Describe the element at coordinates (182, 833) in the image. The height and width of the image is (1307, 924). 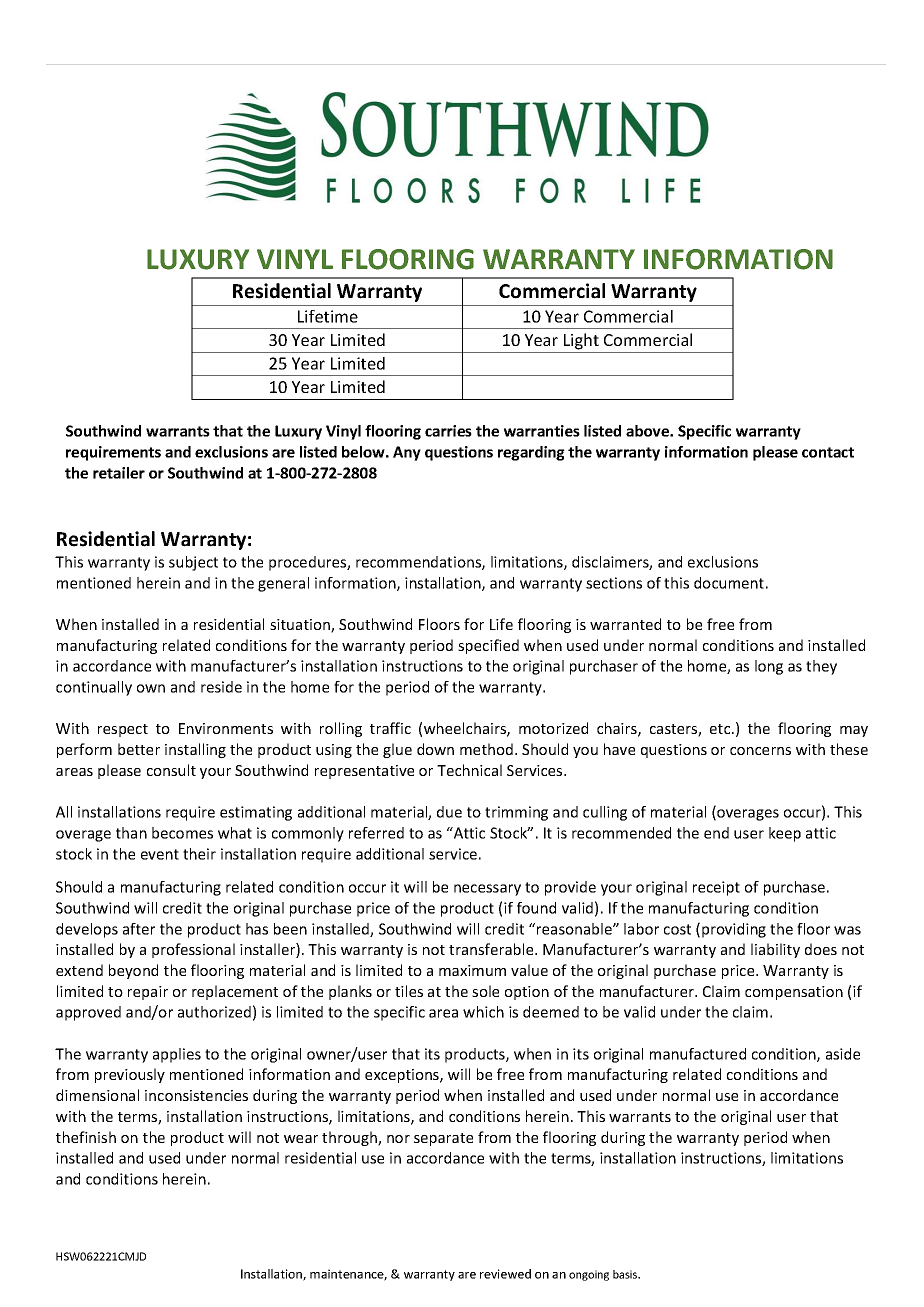
I see `becomes` at that location.
